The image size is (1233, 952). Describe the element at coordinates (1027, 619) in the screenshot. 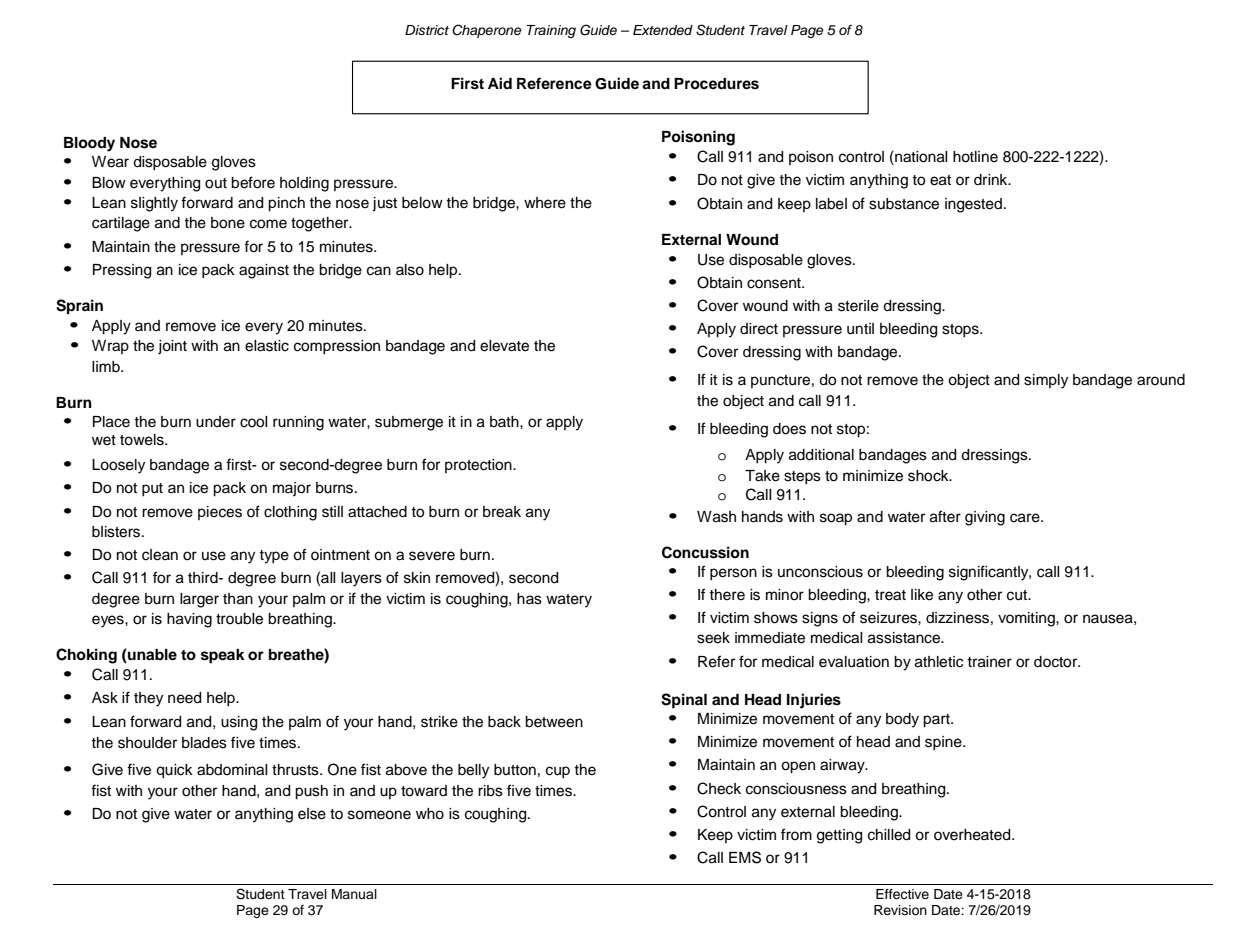

I see `vomiting` at that location.
